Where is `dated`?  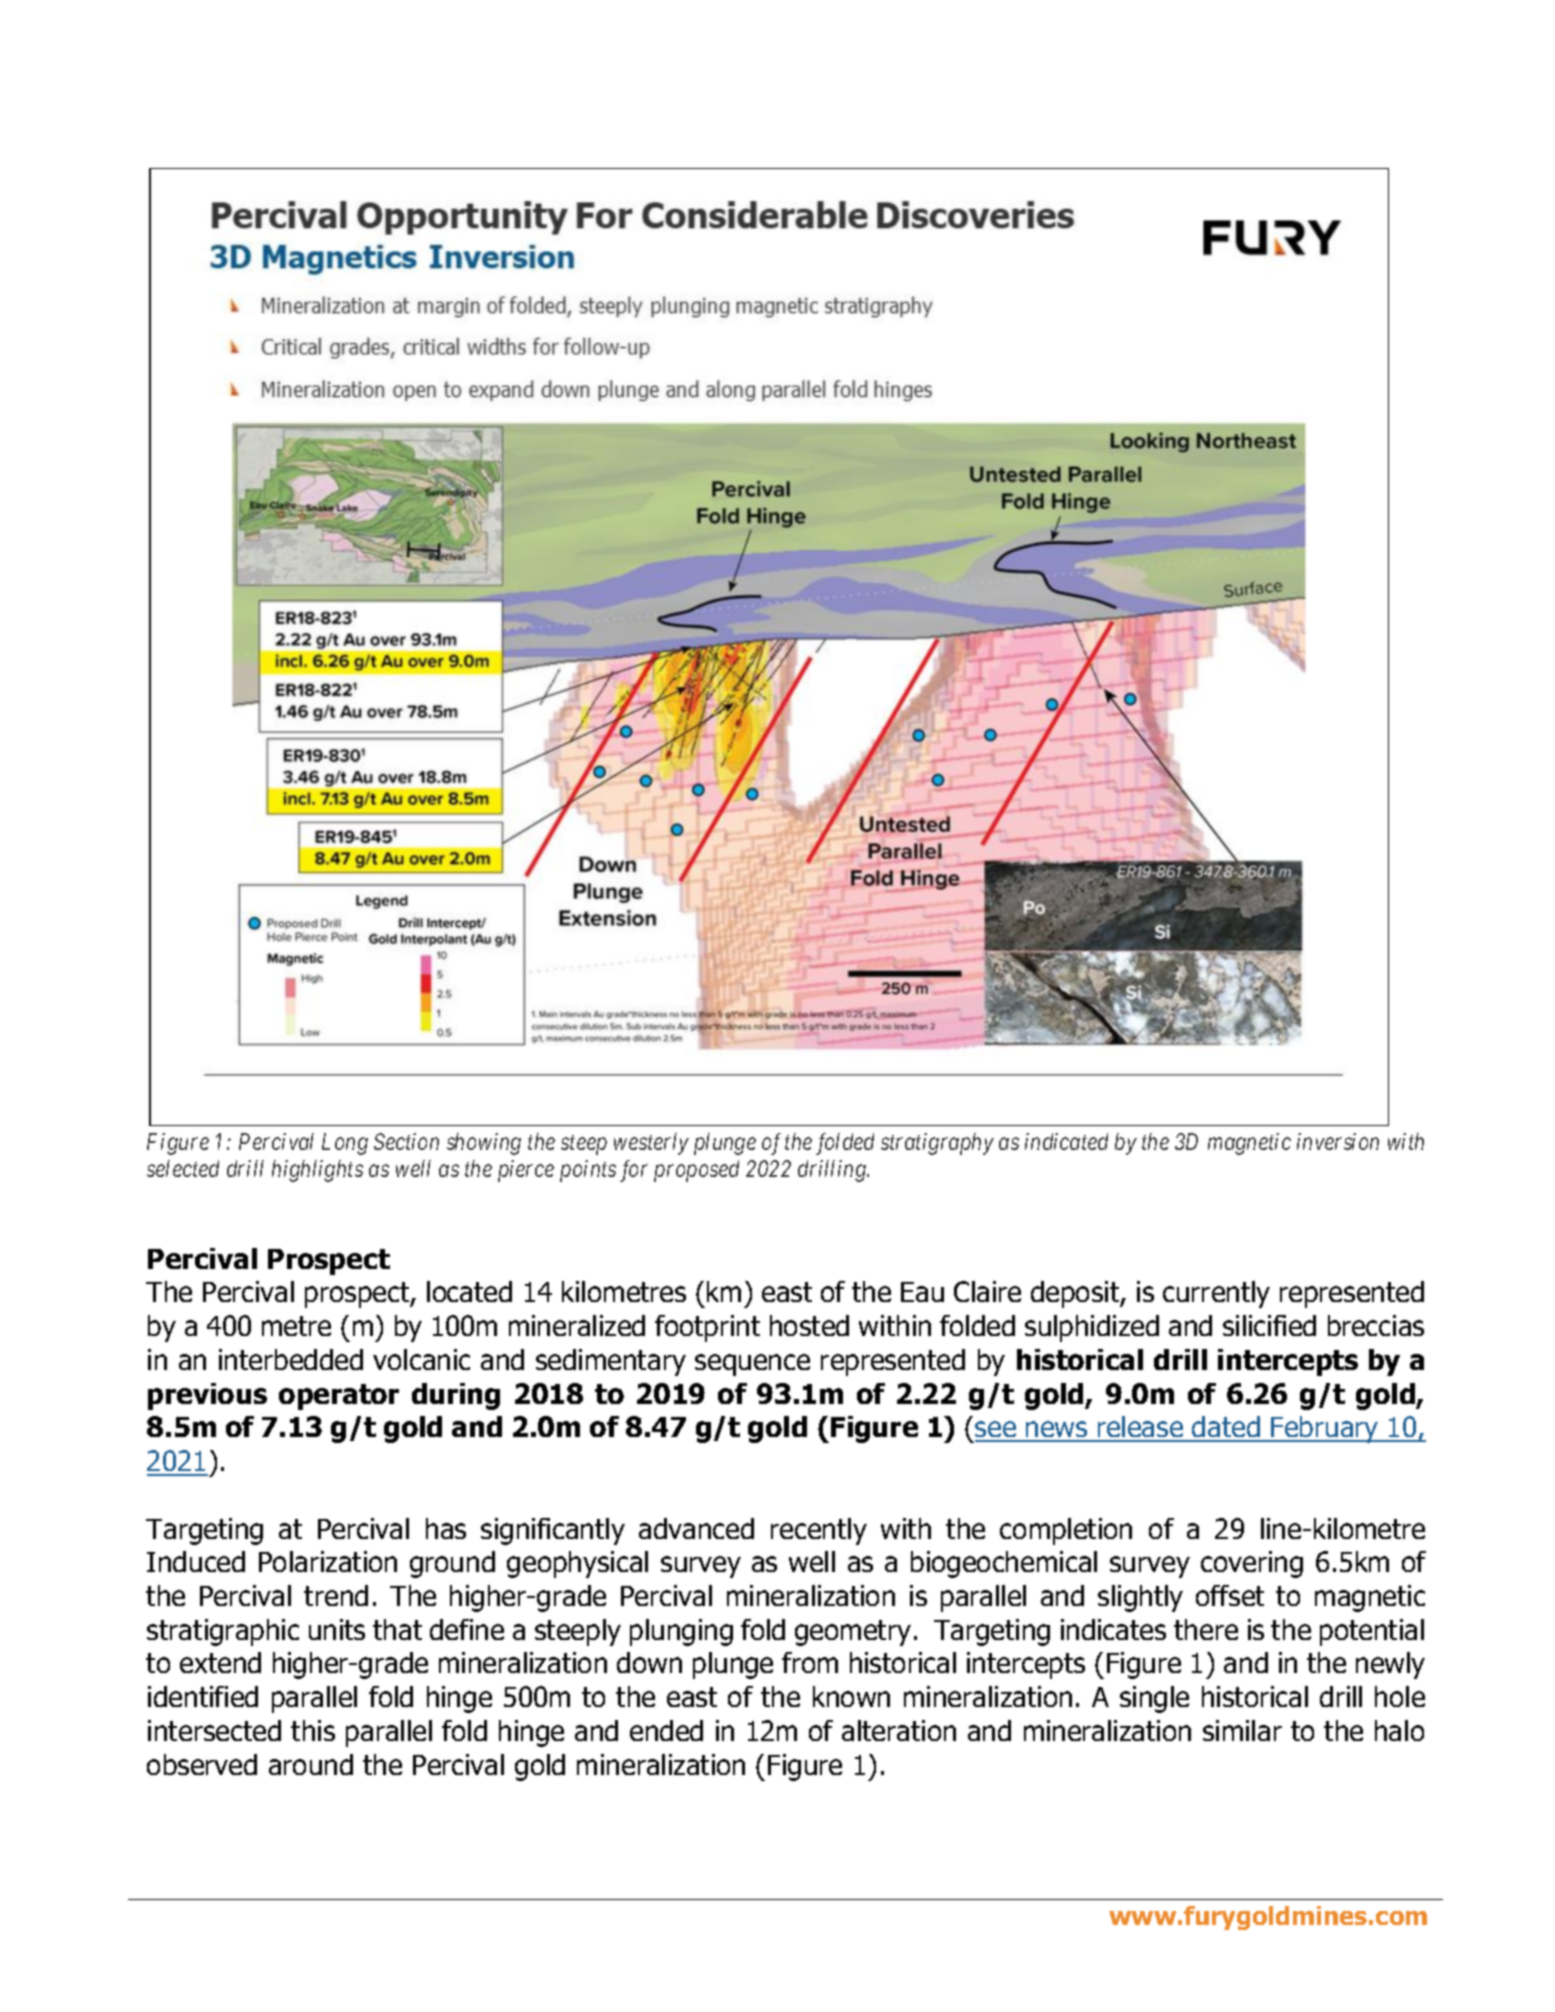
dated is located at coordinates (1226, 1428).
